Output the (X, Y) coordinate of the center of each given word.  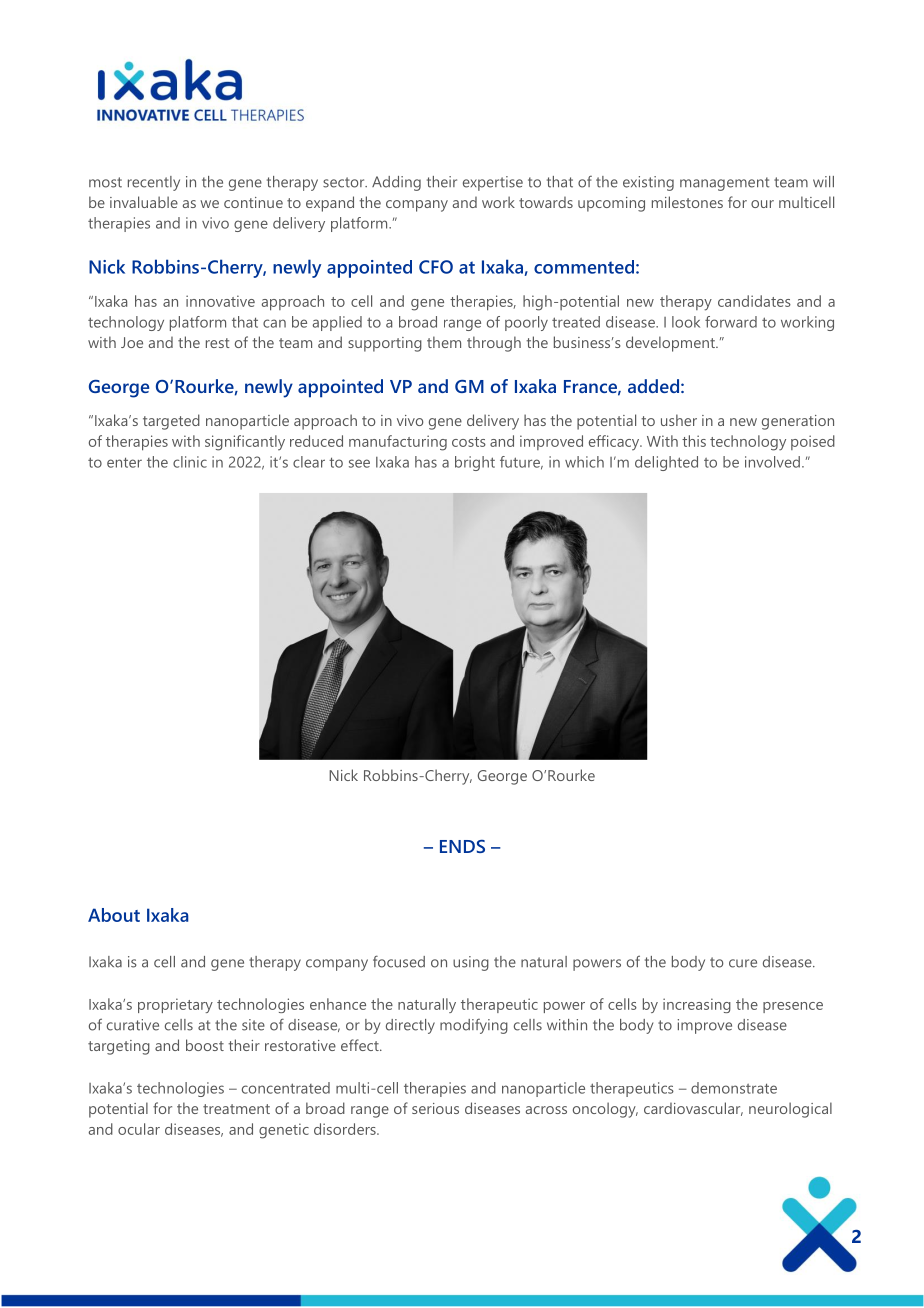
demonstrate (734, 1088)
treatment (236, 1109)
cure (743, 963)
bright (475, 463)
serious (435, 1108)
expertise (493, 183)
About (114, 915)
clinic (190, 462)
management (724, 184)
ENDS (462, 846)
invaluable (144, 202)
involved (772, 462)
